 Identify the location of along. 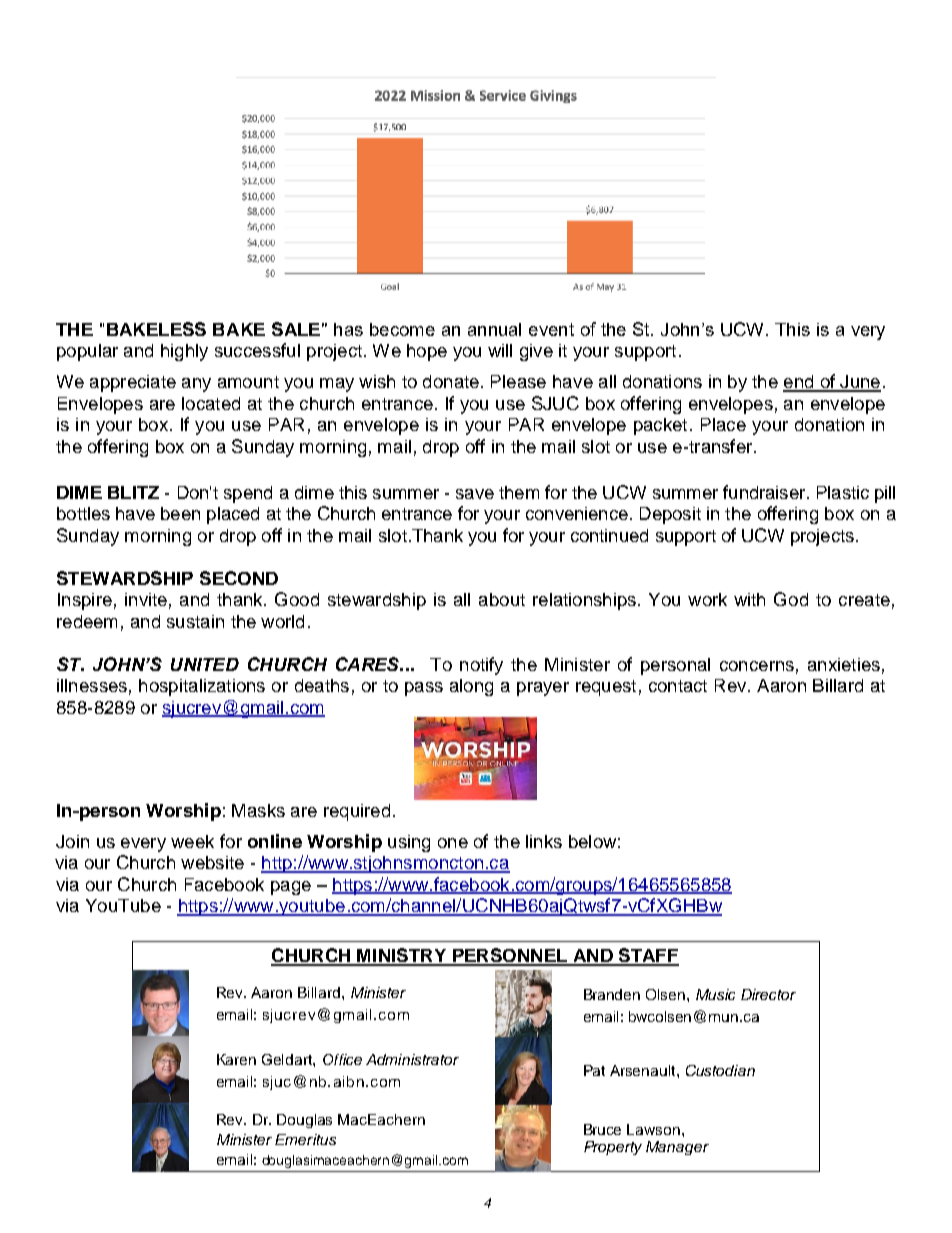
(471, 687).
